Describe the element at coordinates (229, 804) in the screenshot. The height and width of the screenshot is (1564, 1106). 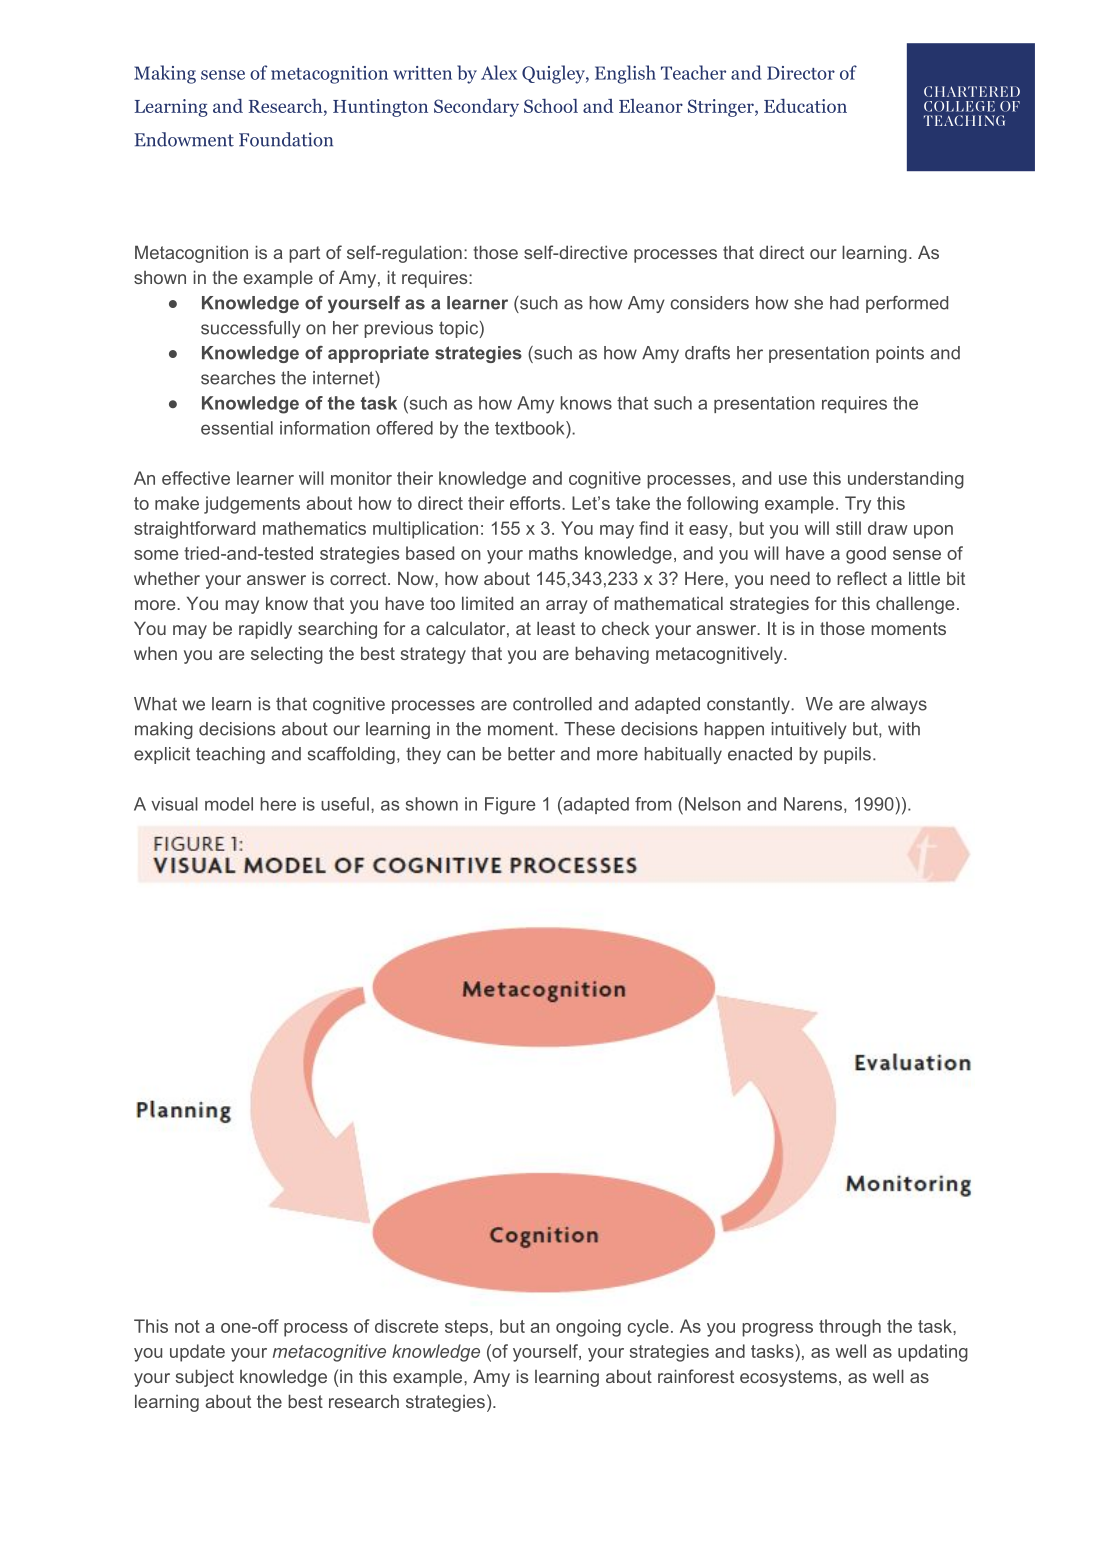
I see `model` at that location.
